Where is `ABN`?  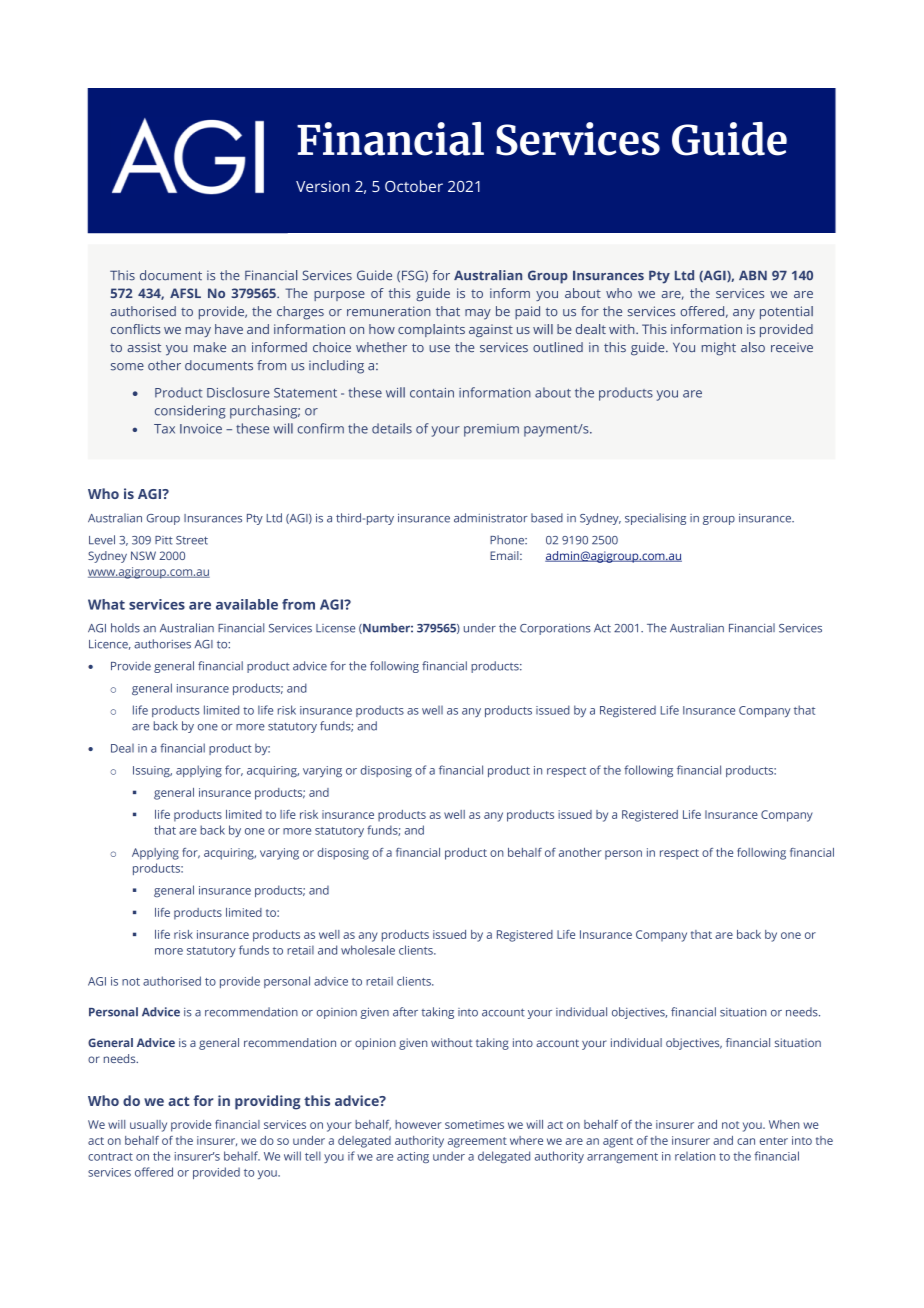
ABN is located at coordinates (753, 275).
